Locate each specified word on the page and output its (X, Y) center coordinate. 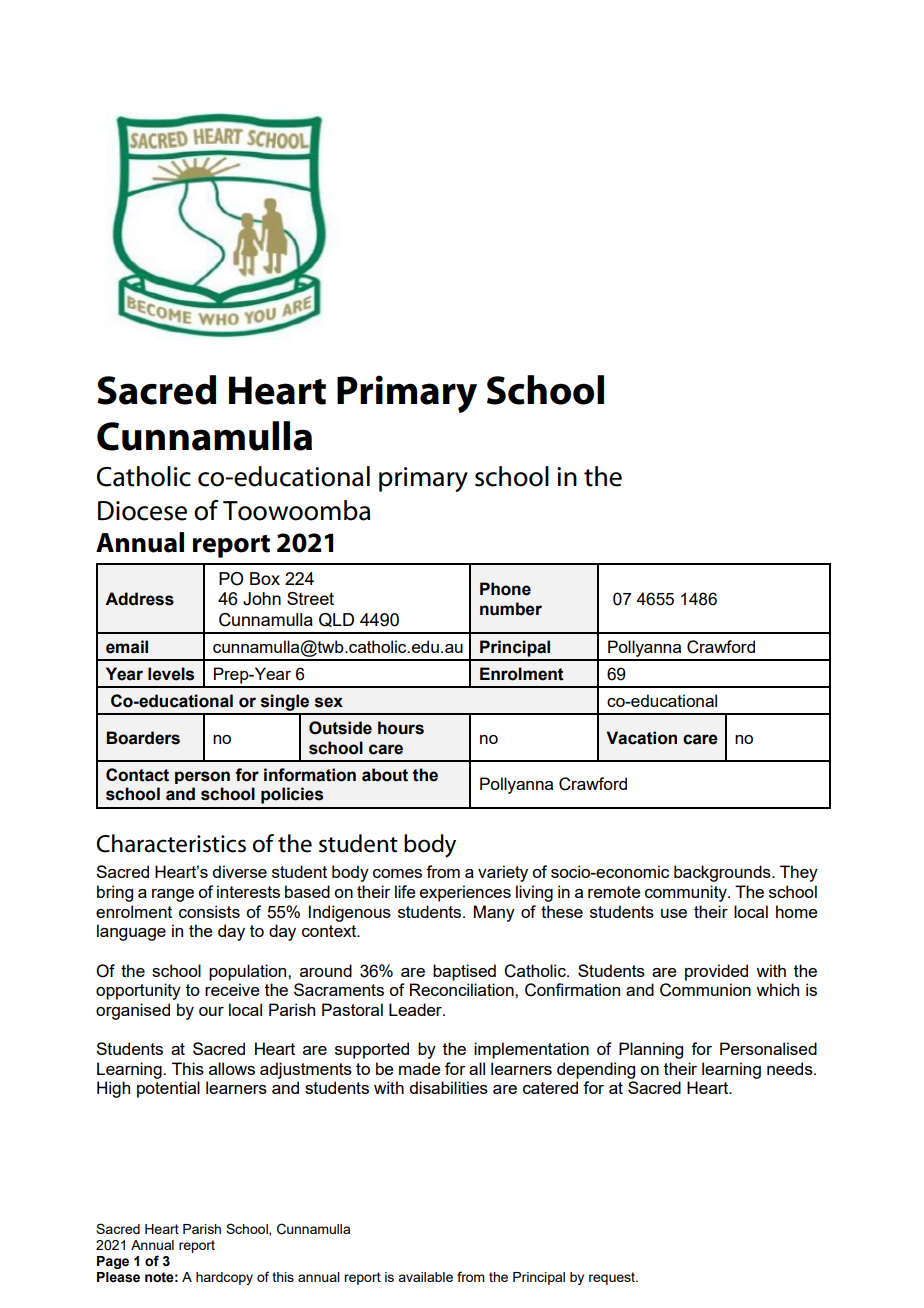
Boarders (143, 738)
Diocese (142, 511)
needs (791, 1068)
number (511, 609)
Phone (505, 589)
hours (401, 728)
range (173, 895)
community (687, 893)
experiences (465, 893)
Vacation (642, 738)
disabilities (448, 1087)
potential (168, 1089)
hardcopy (224, 1278)
